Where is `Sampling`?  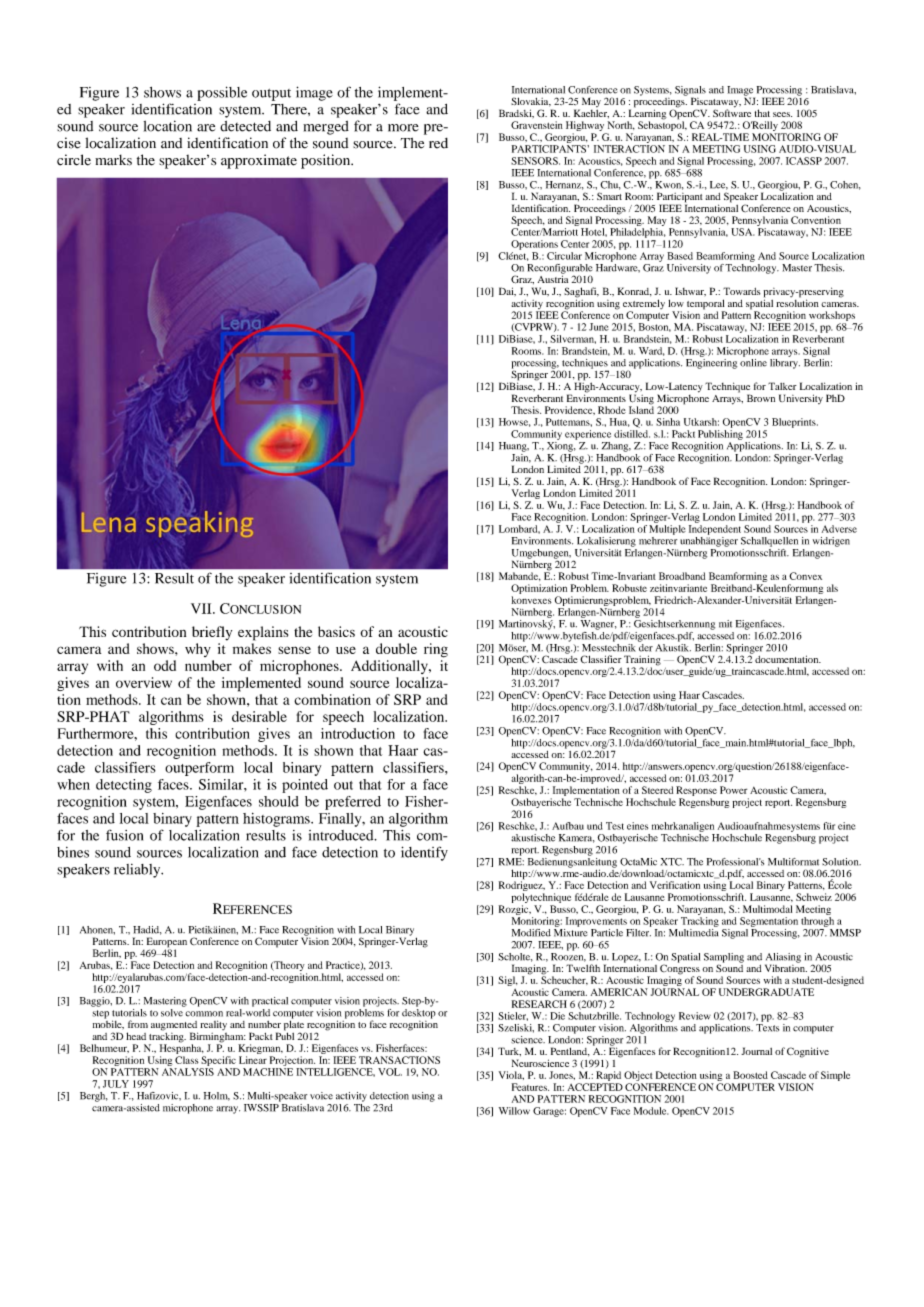
Sampling is located at coordinates (724, 959).
